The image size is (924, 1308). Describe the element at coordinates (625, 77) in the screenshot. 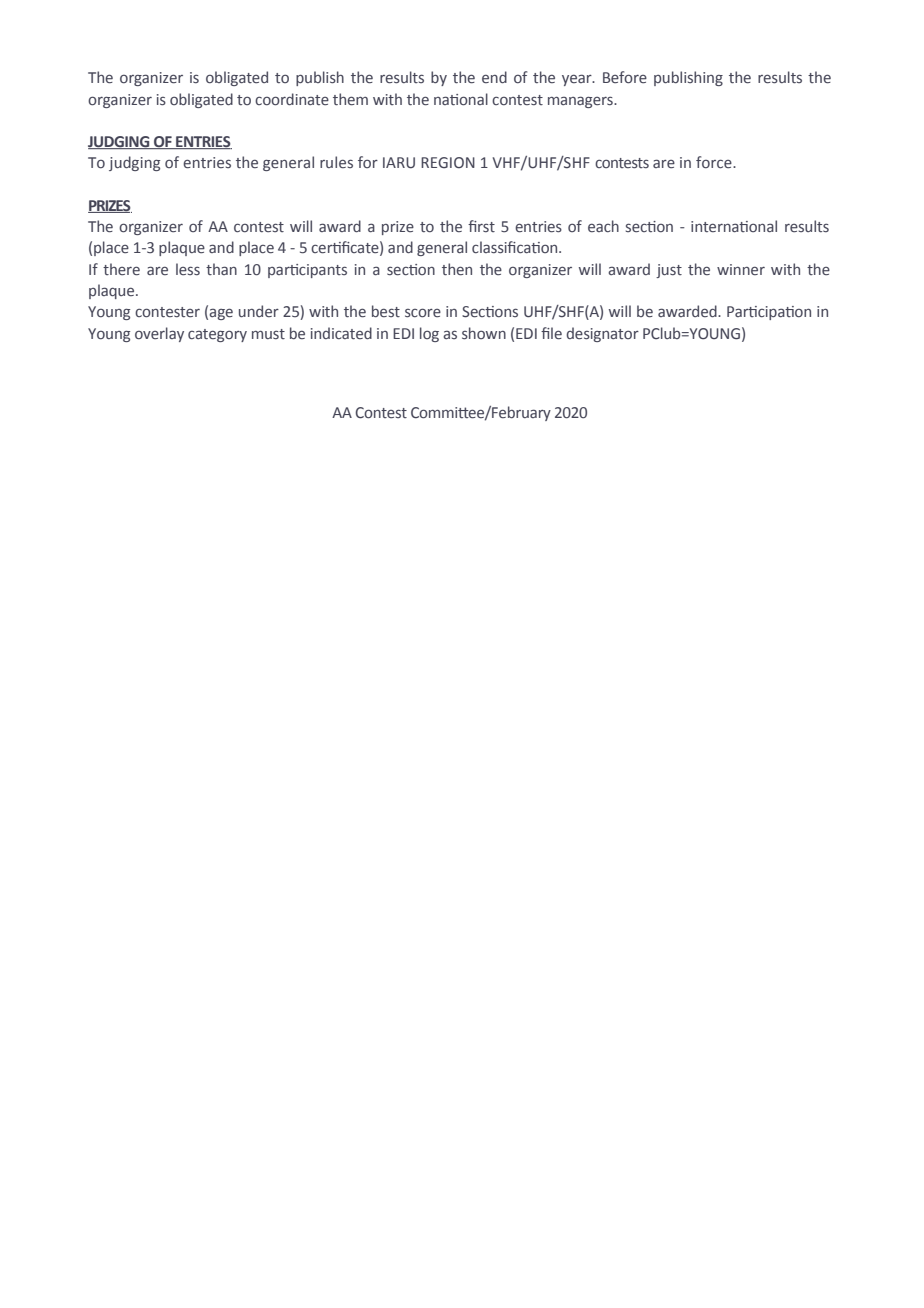

I see `Before` at that location.
